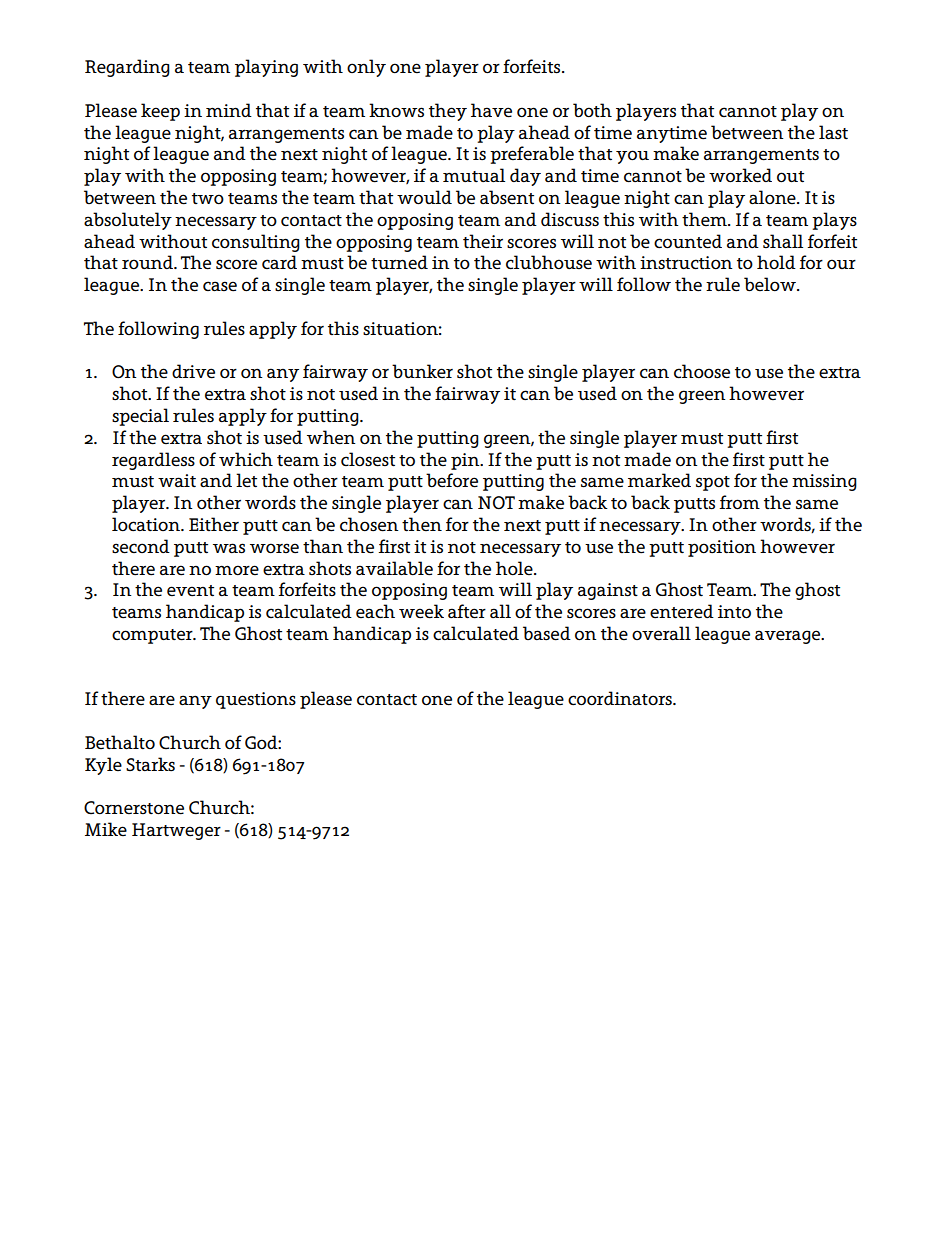  What do you see at coordinates (134, 808) in the screenshot?
I see `Cornerstone` at bounding box center [134, 808].
